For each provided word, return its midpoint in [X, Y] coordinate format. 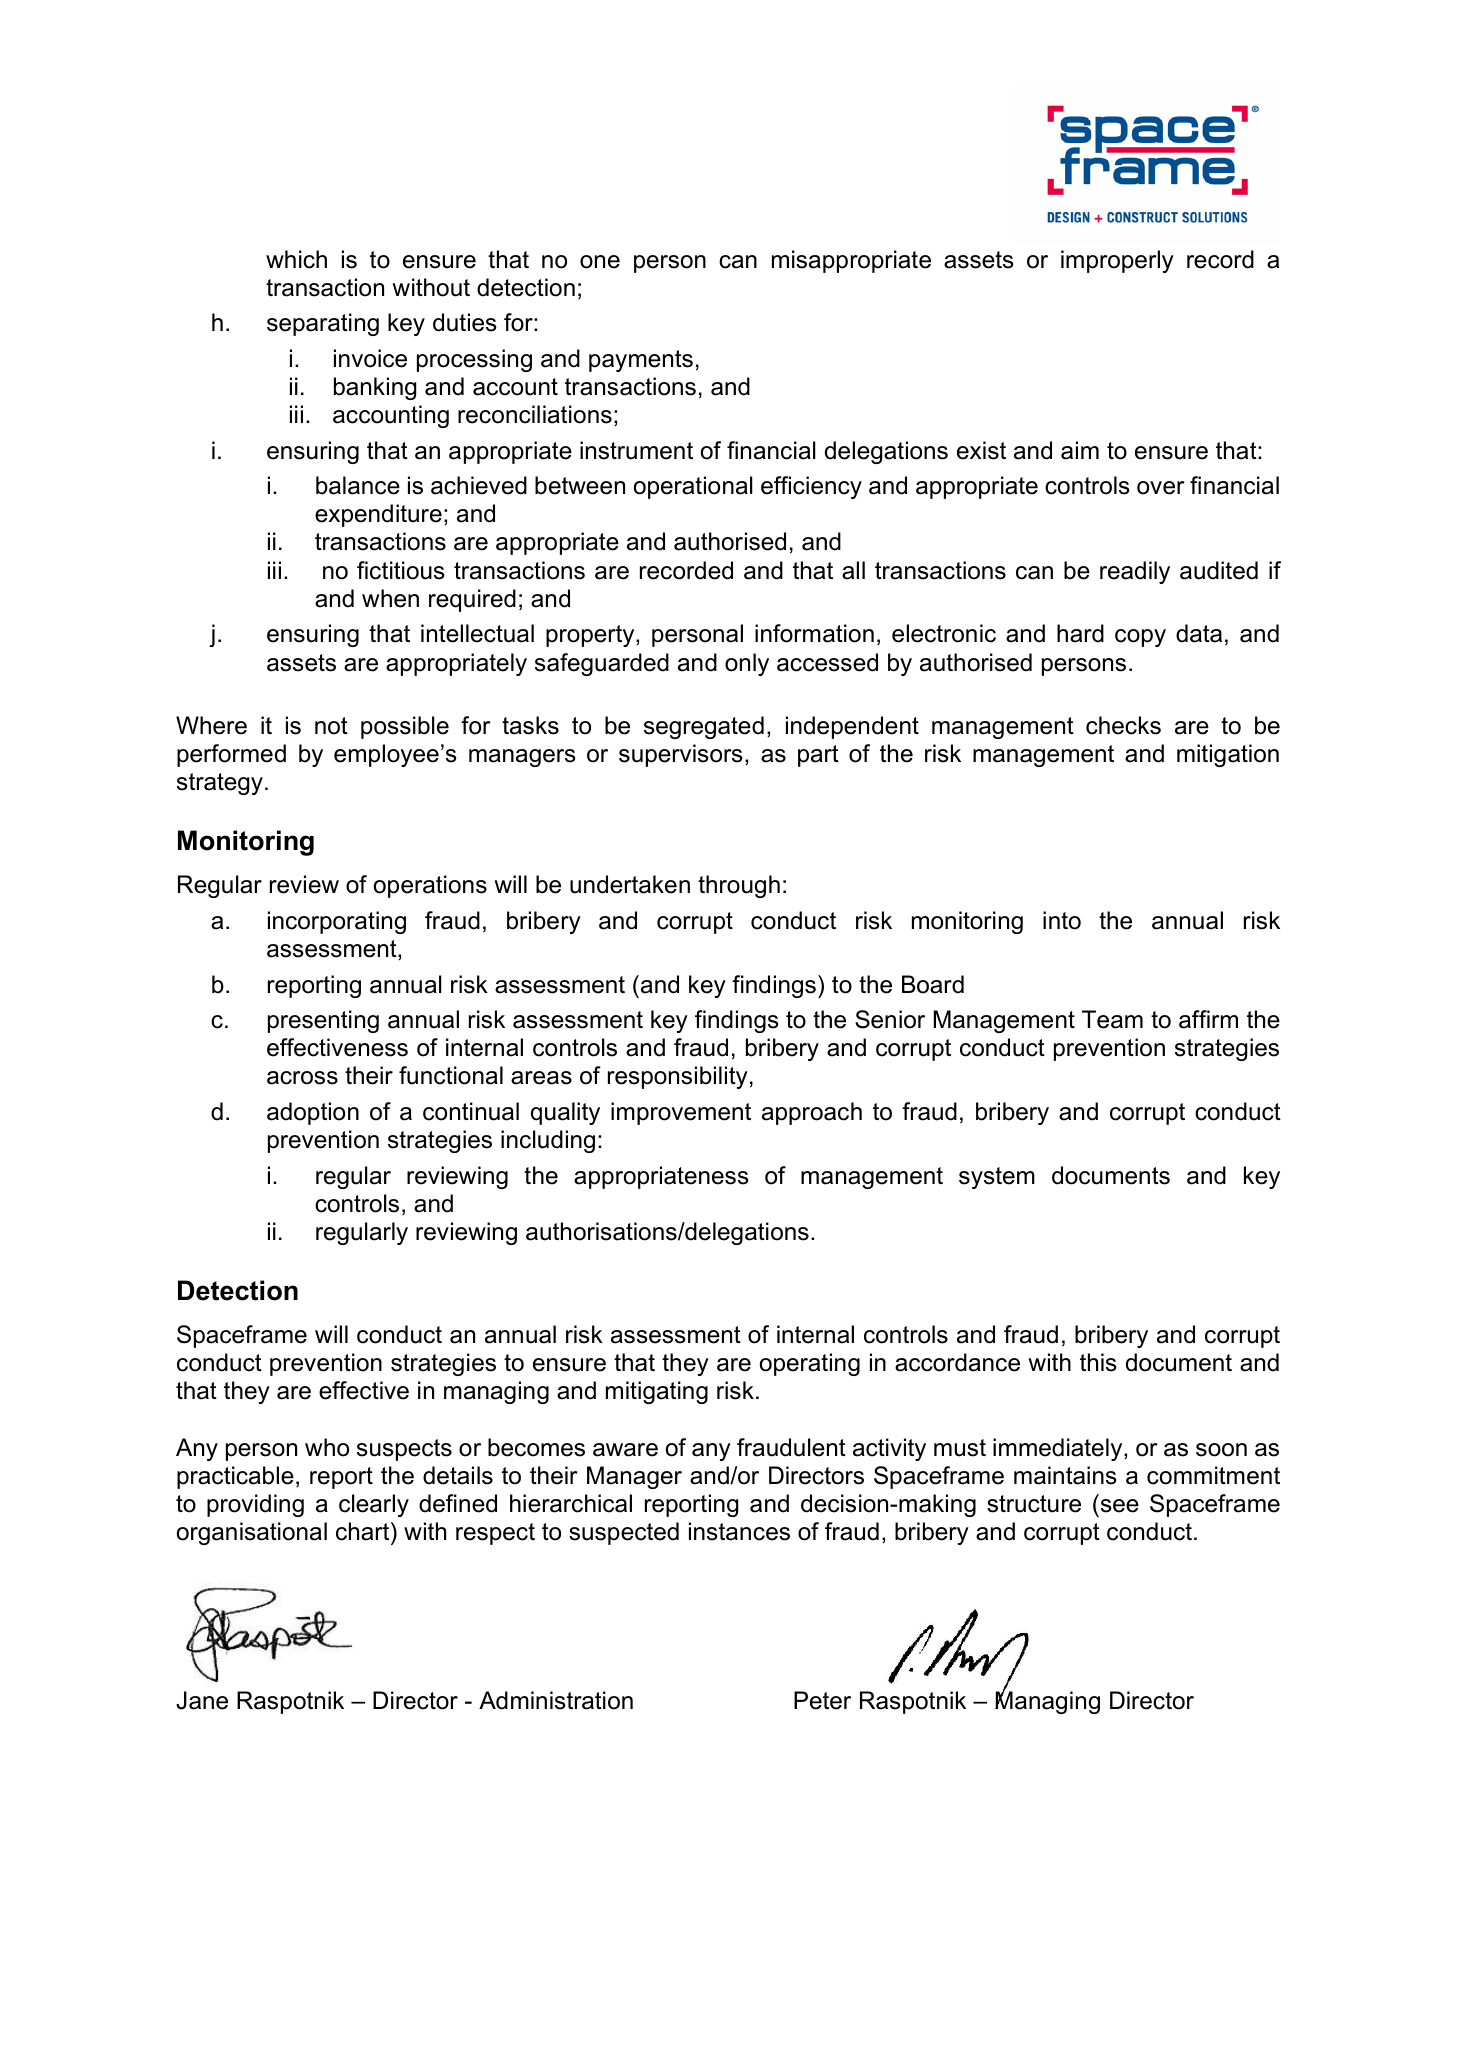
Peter [822, 1700]
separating [323, 324]
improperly [1117, 261]
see [1120, 1506]
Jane [202, 1700]
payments [641, 361]
